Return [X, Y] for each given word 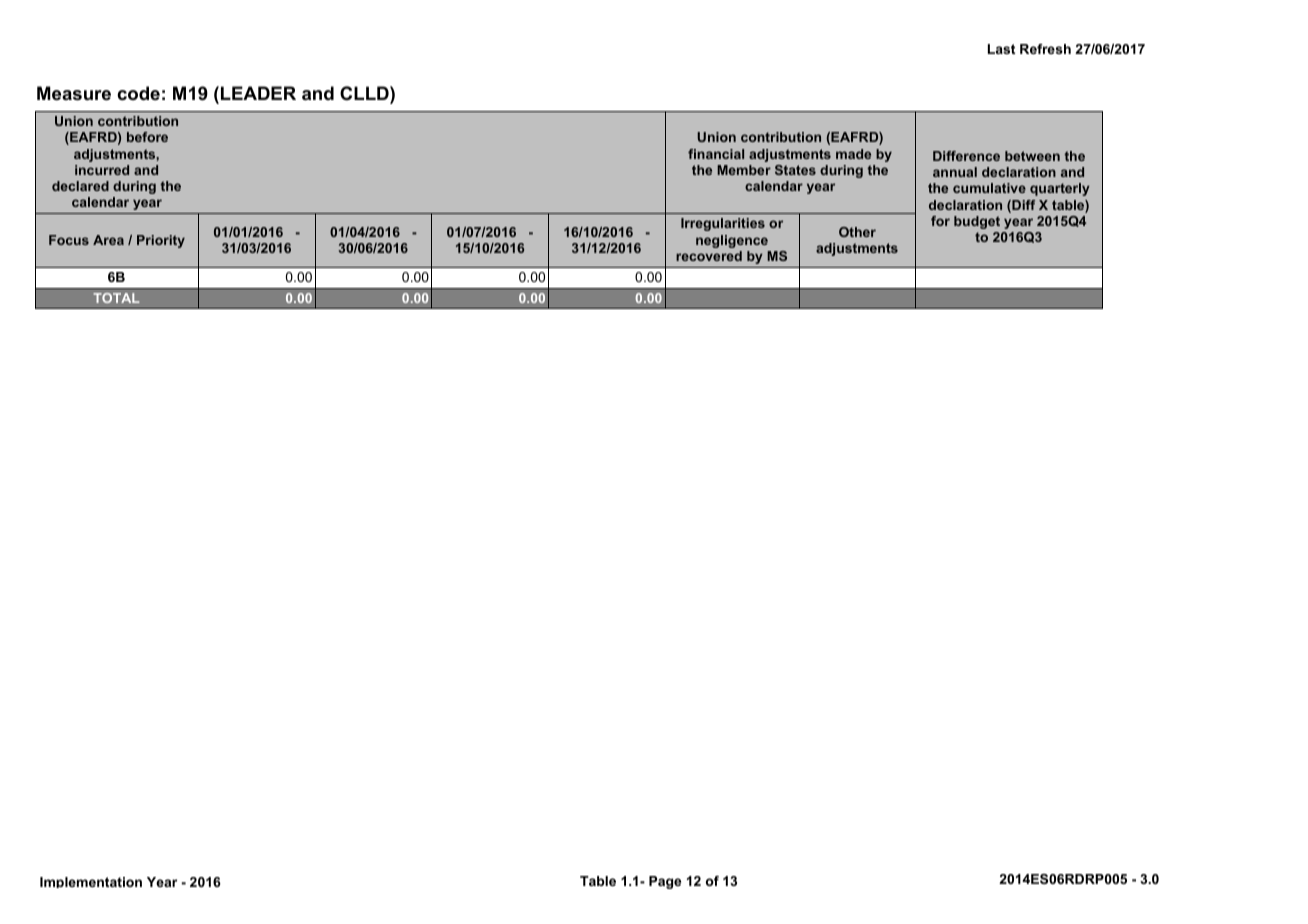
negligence [732, 241]
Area [108, 240]
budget [977, 222]
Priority [161, 241]
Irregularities [723, 224]
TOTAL [116, 298]
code [138, 93]
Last [1001, 49]
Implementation [91, 882]
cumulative [989, 188]
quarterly [1060, 189]
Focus [69, 240]
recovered [709, 256]
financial [716, 154]
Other [857, 232]
